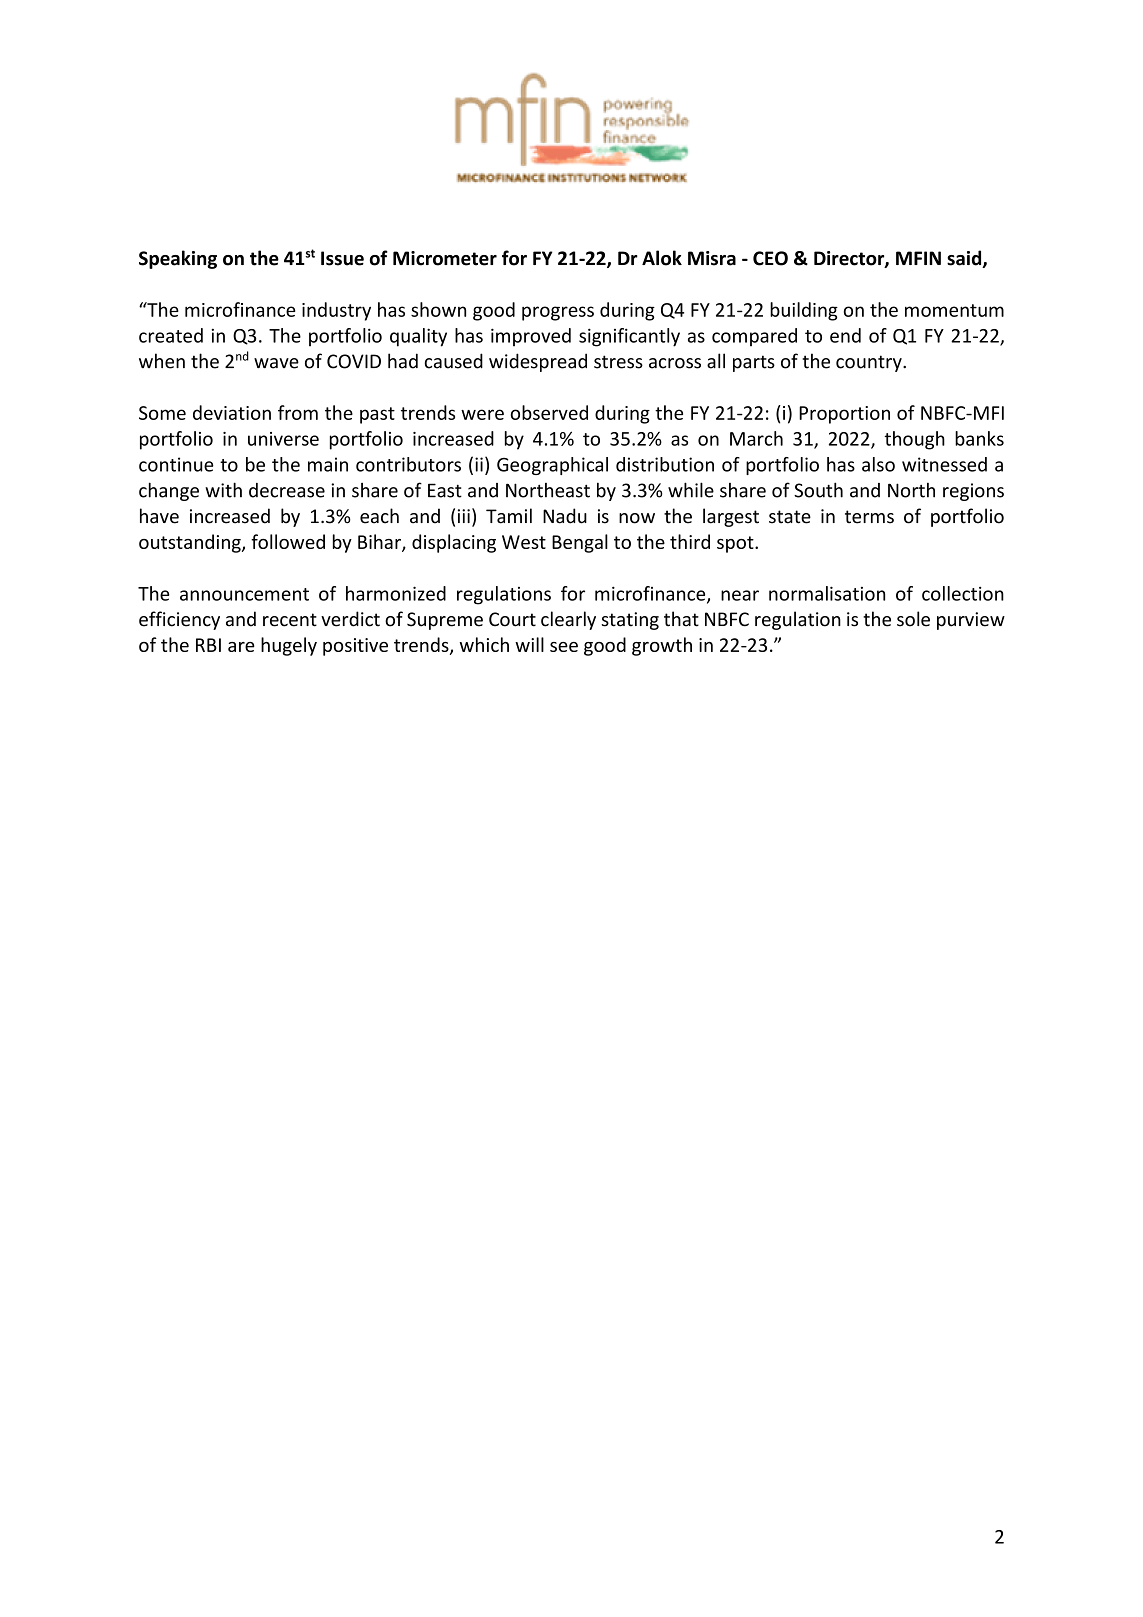  What do you see at coordinates (878, 464) in the screenshot?
I see `also` at bounding box center [878, 464].
